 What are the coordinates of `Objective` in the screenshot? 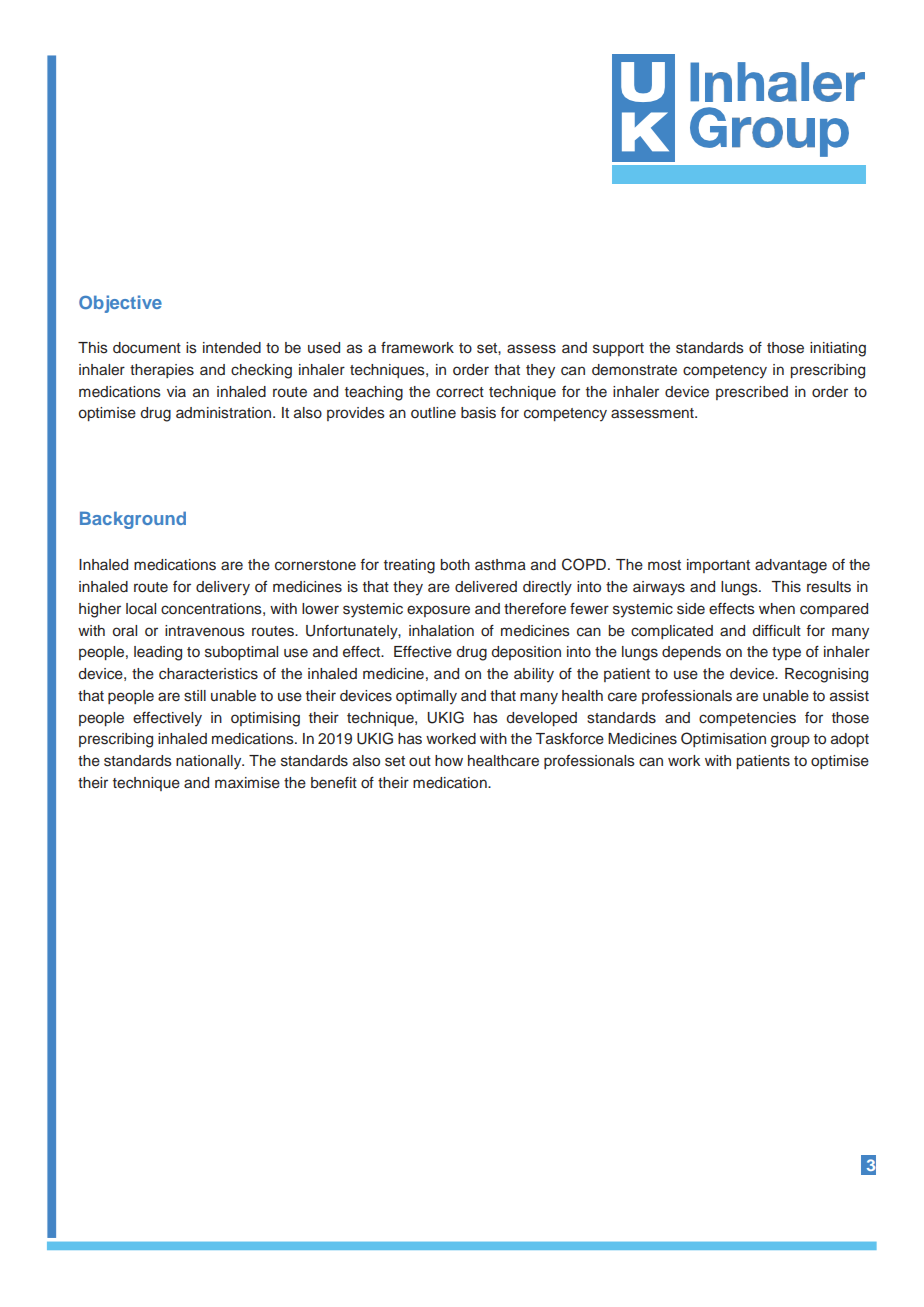 It's located at (120, 304).
